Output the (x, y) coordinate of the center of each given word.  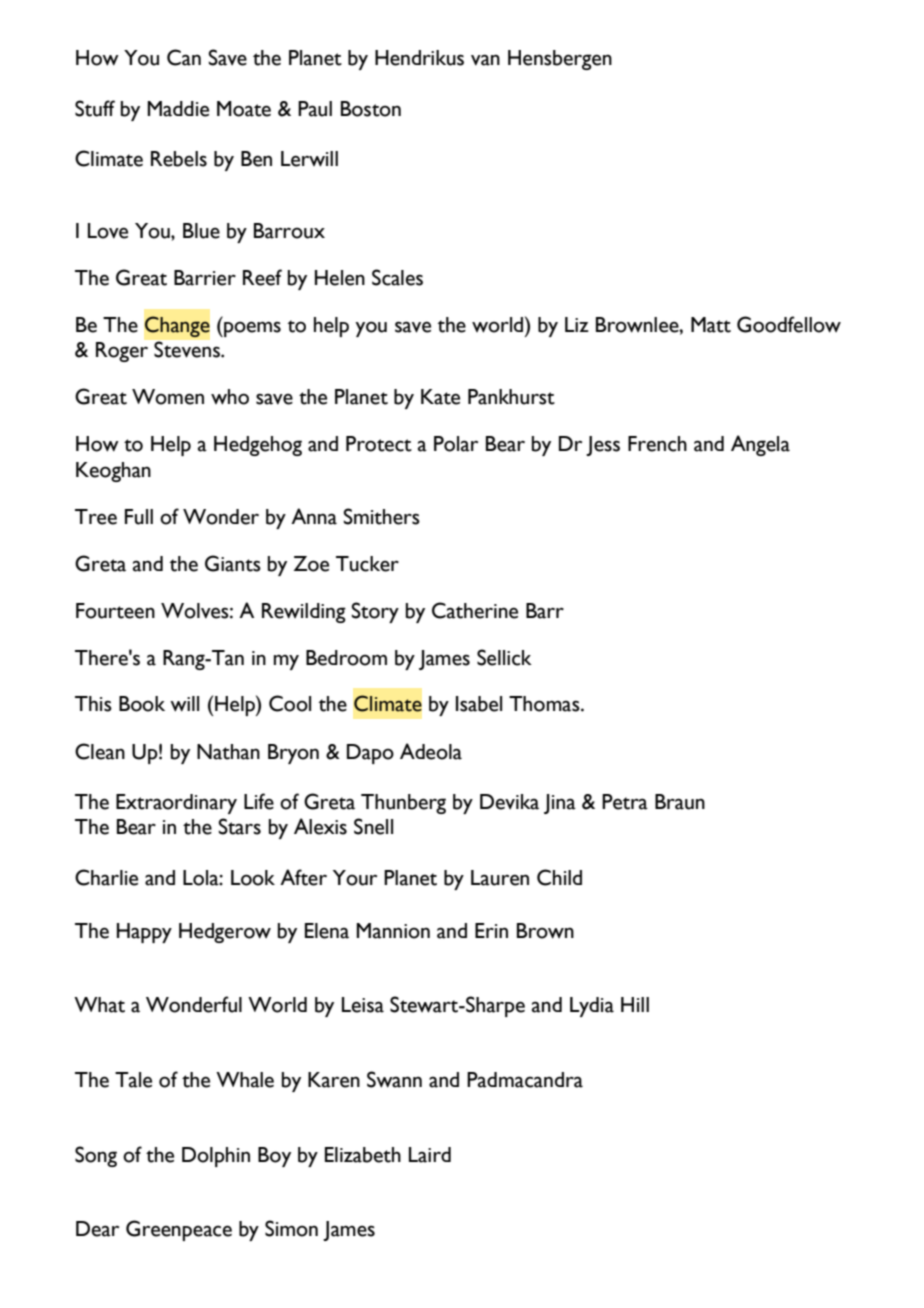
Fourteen (115, 611)
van (485, 60)
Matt (711, 325)
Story (375, 612)
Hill (635, 1004)
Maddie (178, 109)
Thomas (545, 704)
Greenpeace (179, 1230)
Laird (430, 1155)
